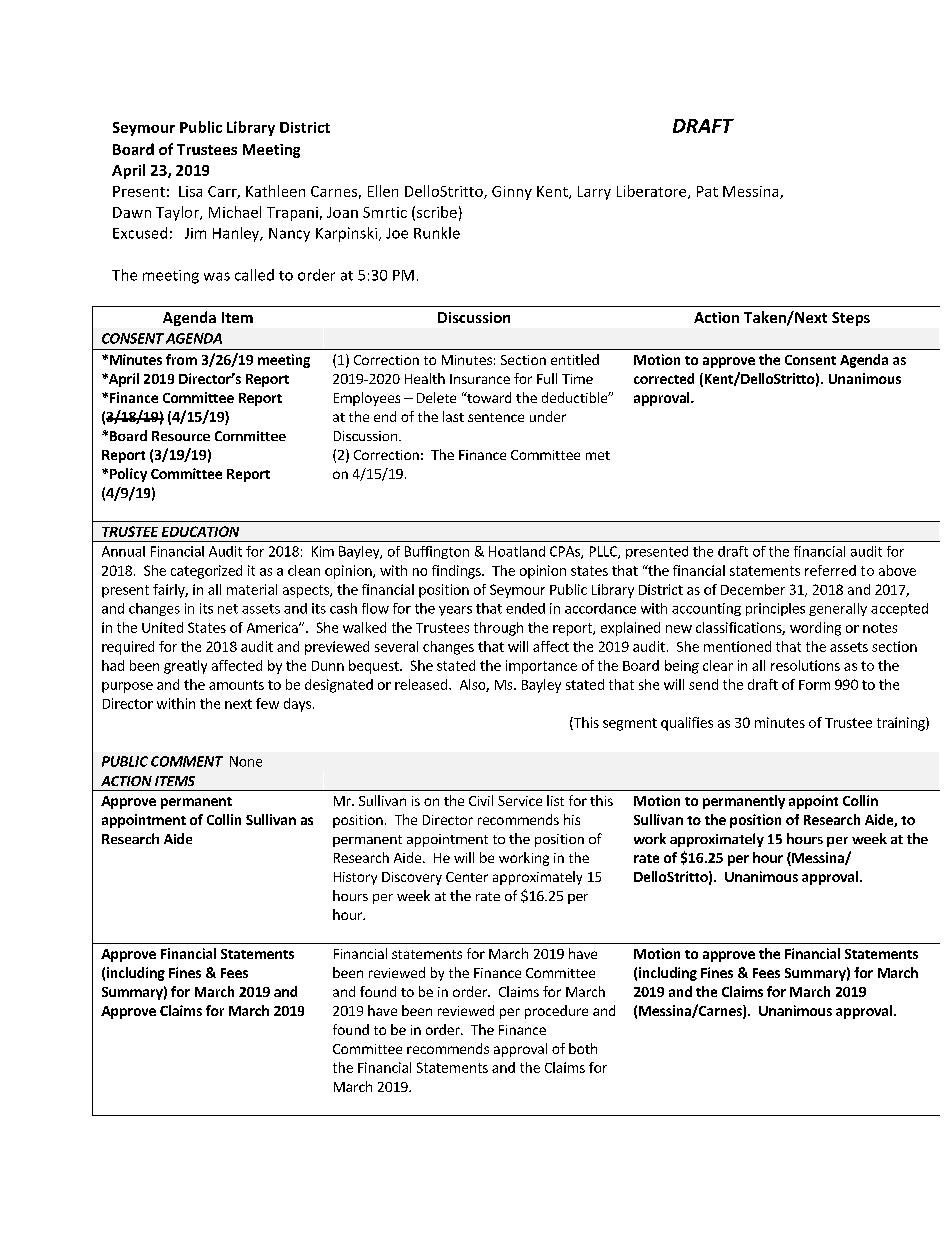 The image size is (952, 1233). What do you see at coordinates (598, 455) in the screenshot?
I see `met` at bounding box center [598, 455].
